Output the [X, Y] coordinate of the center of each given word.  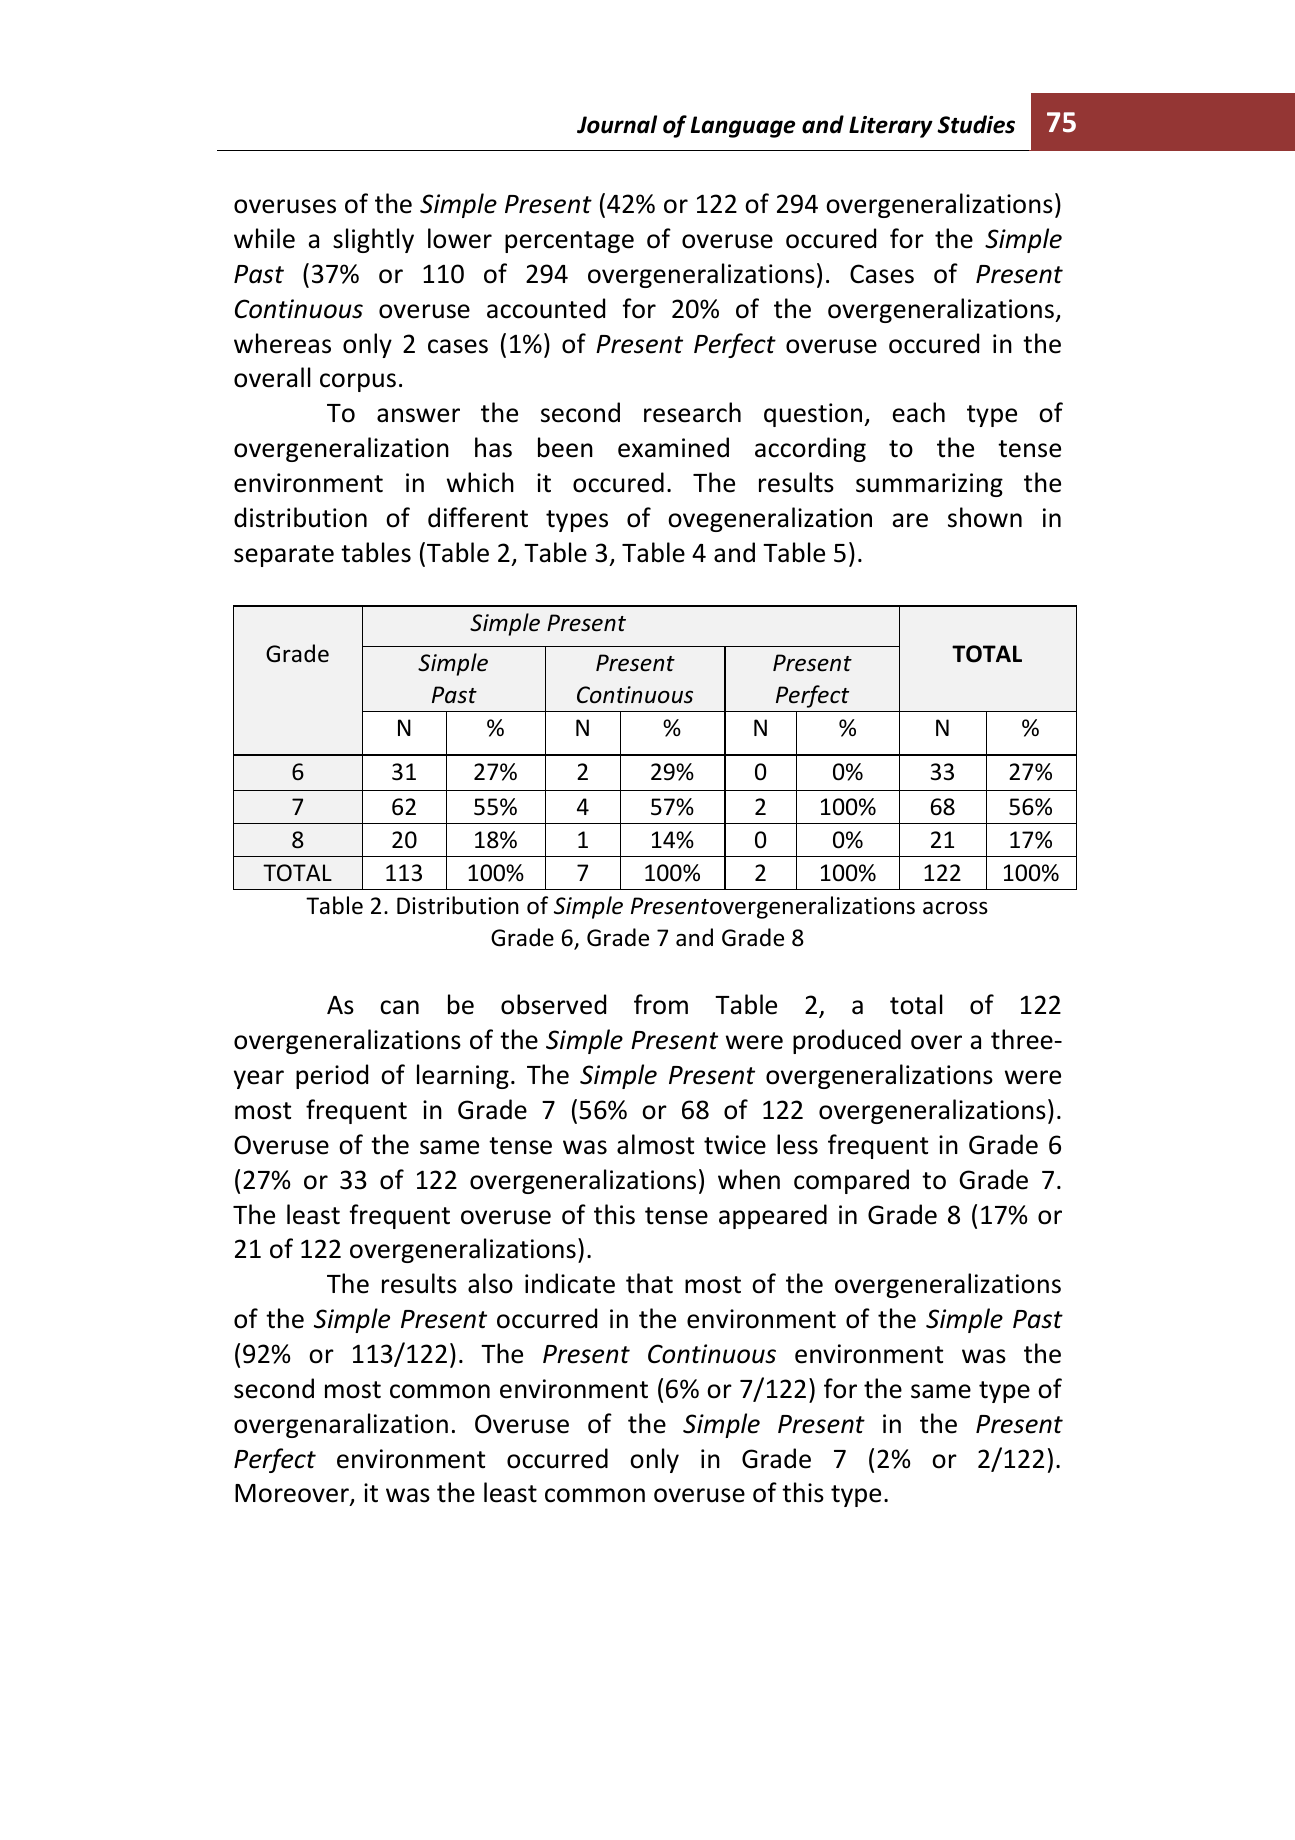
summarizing [929, 485]
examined [673, 447]
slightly [373, 240]
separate [284, 556]
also [490, 1283]
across [955, 908]
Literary [891, 127]
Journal [617, 124]
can [399, 1007]
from [661, 1004]
